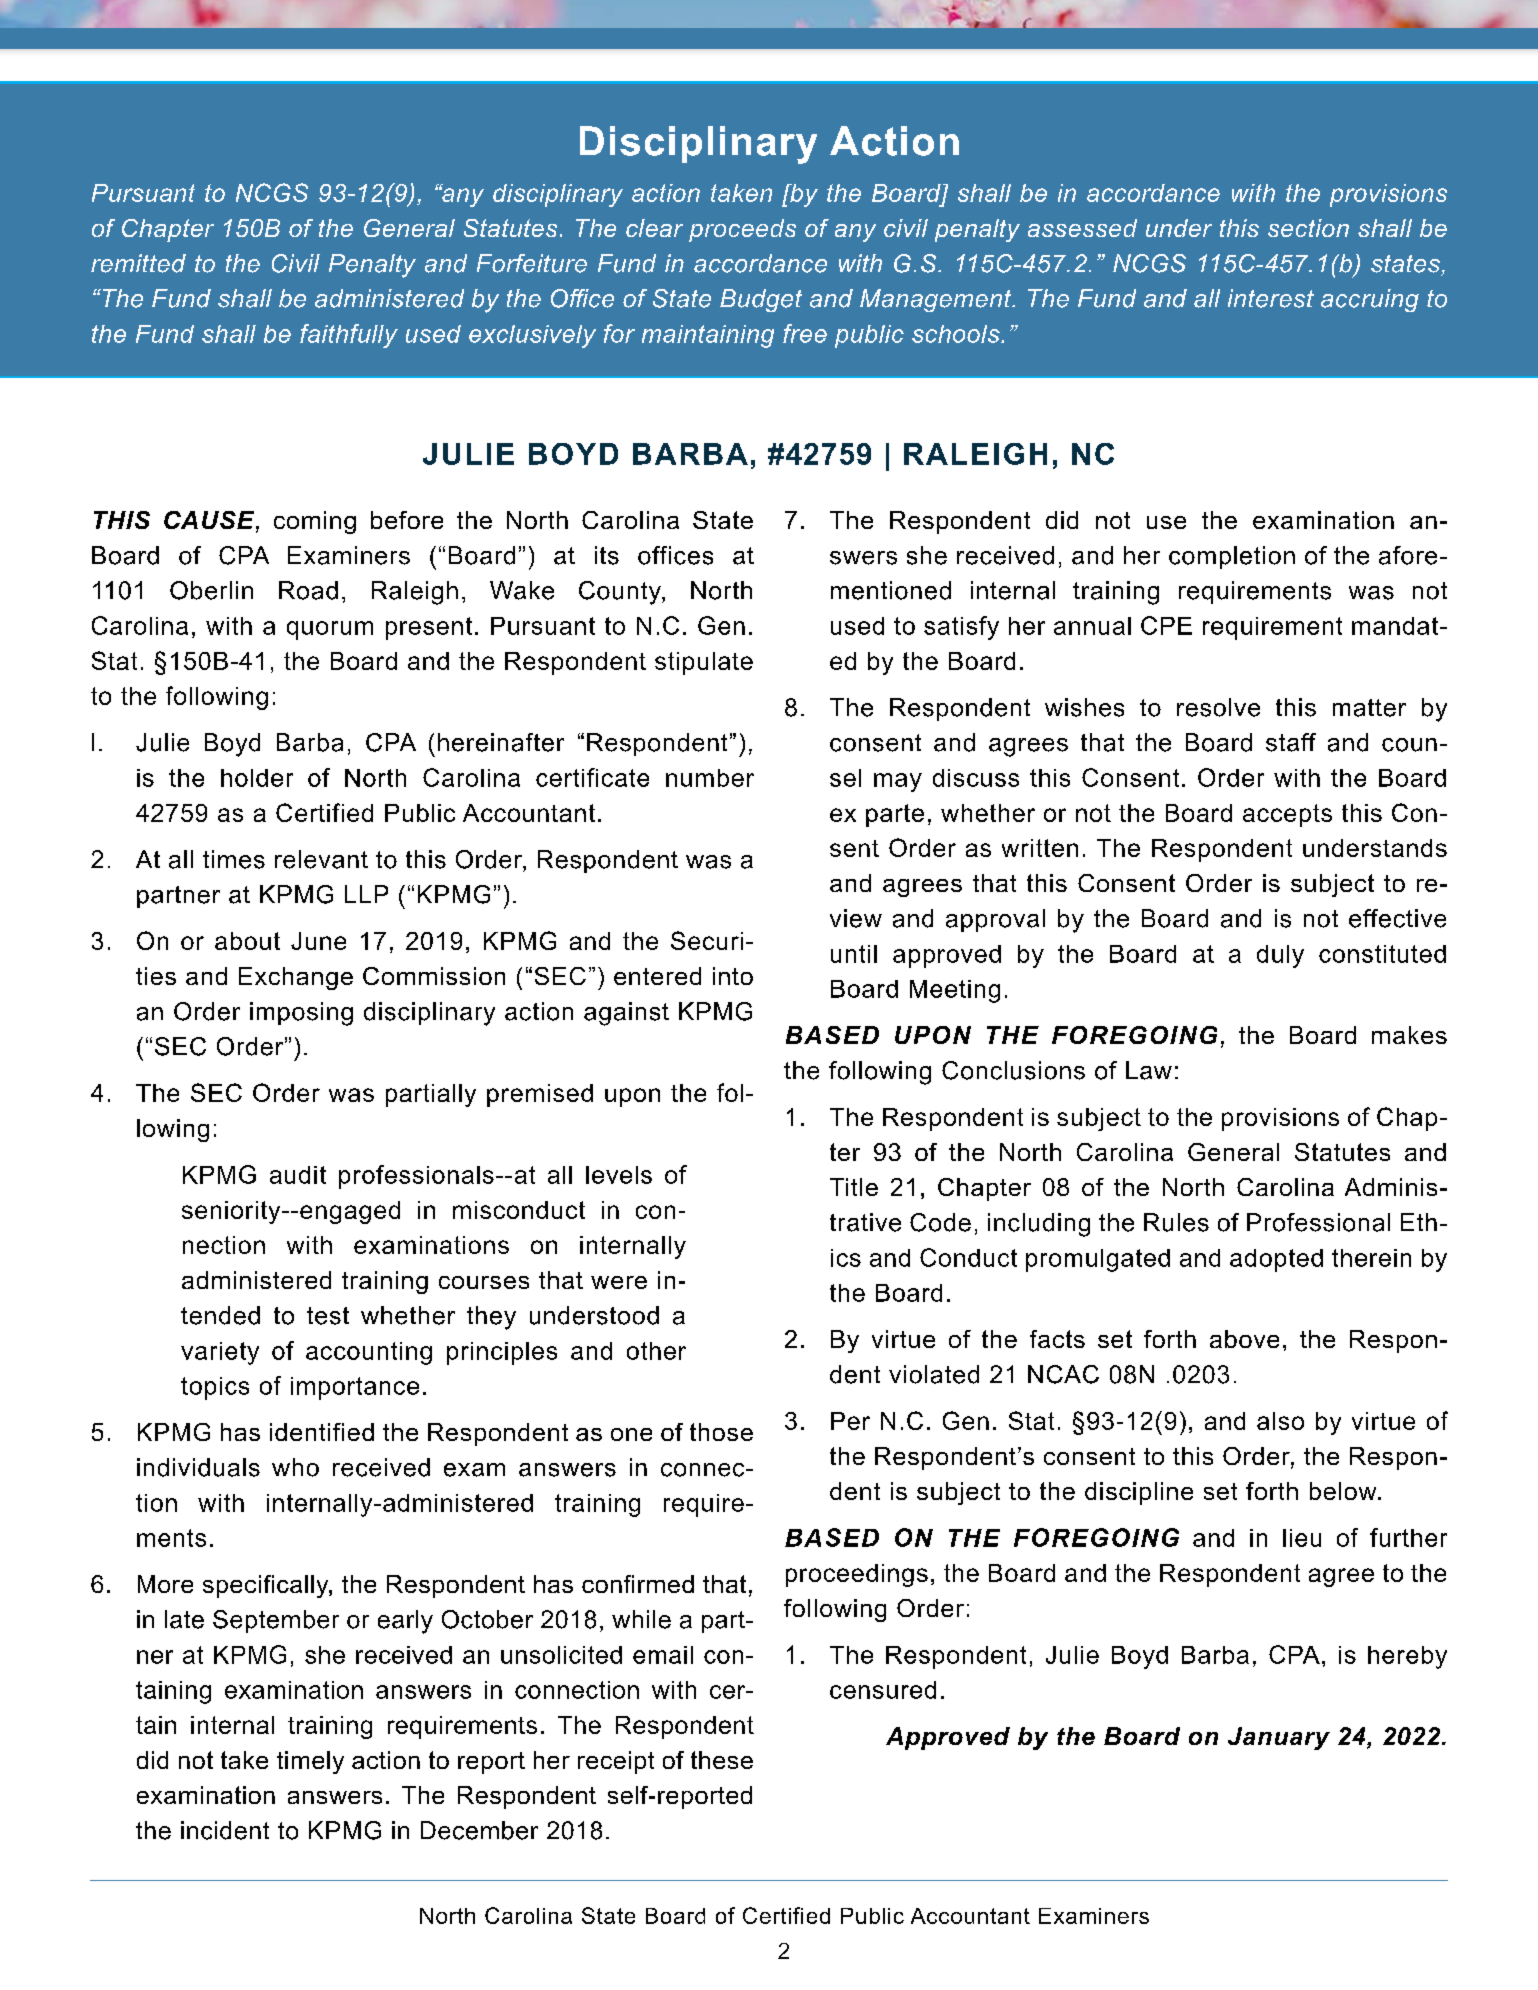 The height and width of the screenshot is (1990, 1538). What do you see at coordinates (710, 778) in the screenshot?
I see `number` at bounding box center [710, 778].
